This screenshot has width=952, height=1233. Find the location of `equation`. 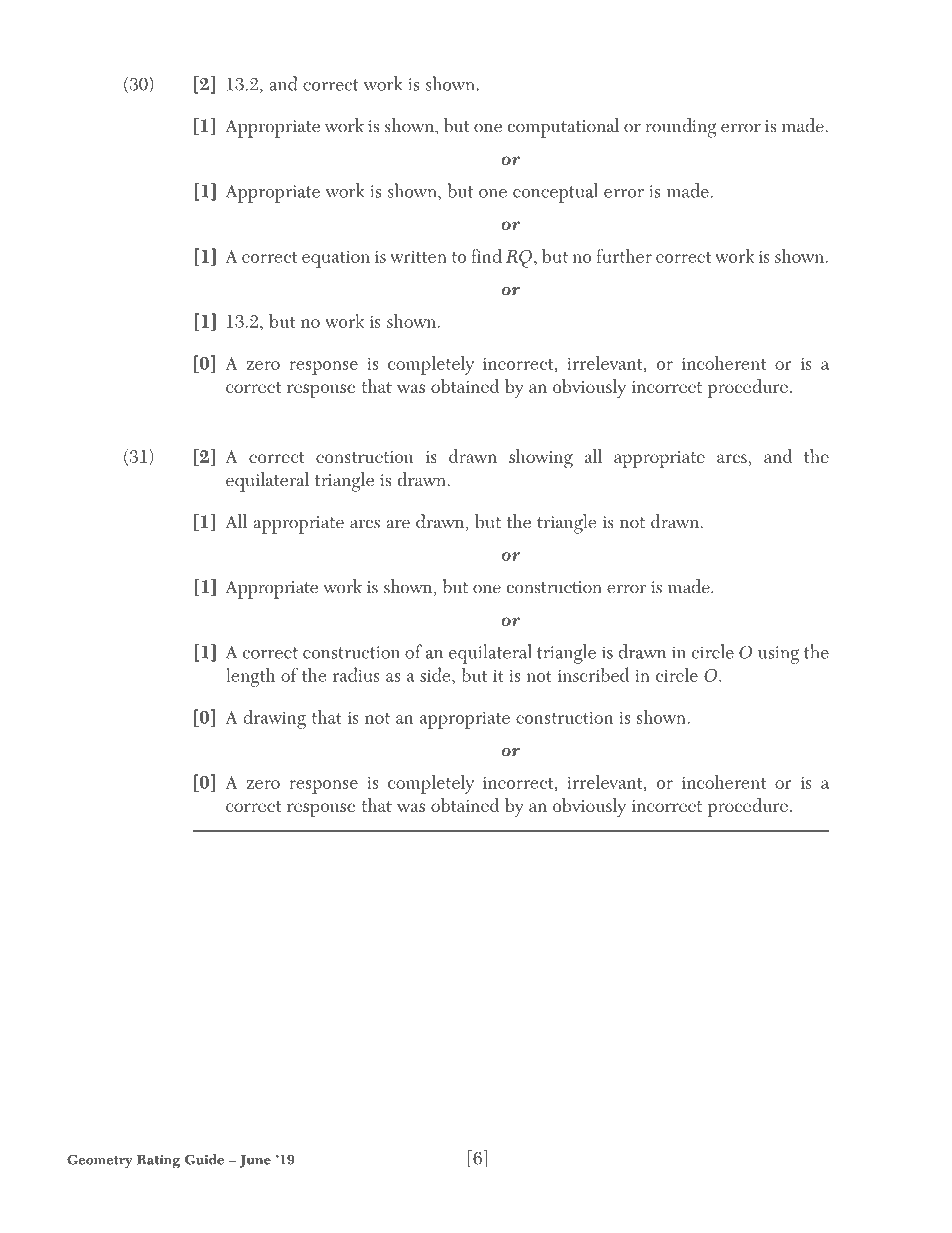

equation is located at coordinates (336, 259).
